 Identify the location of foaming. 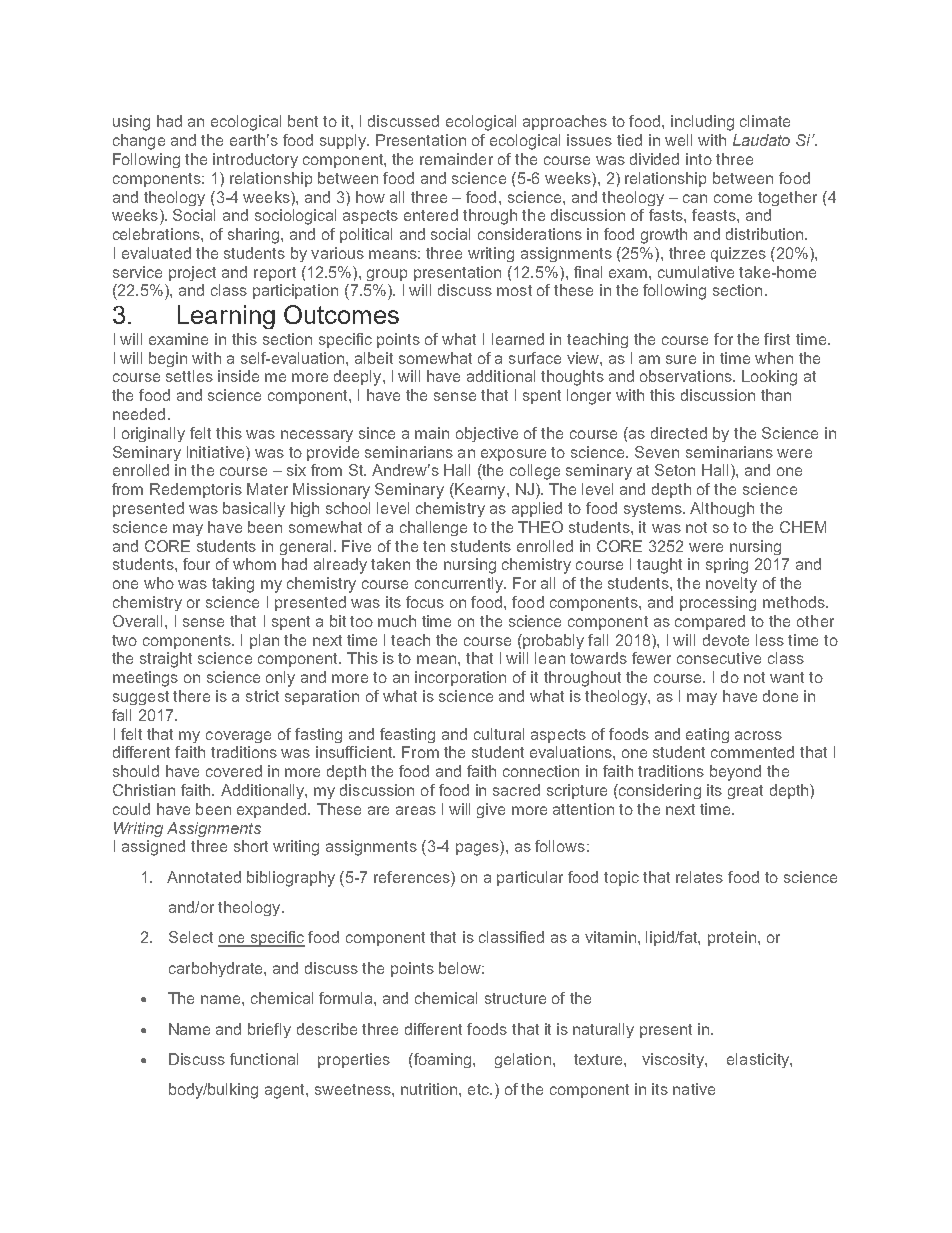
(441, 1060).
